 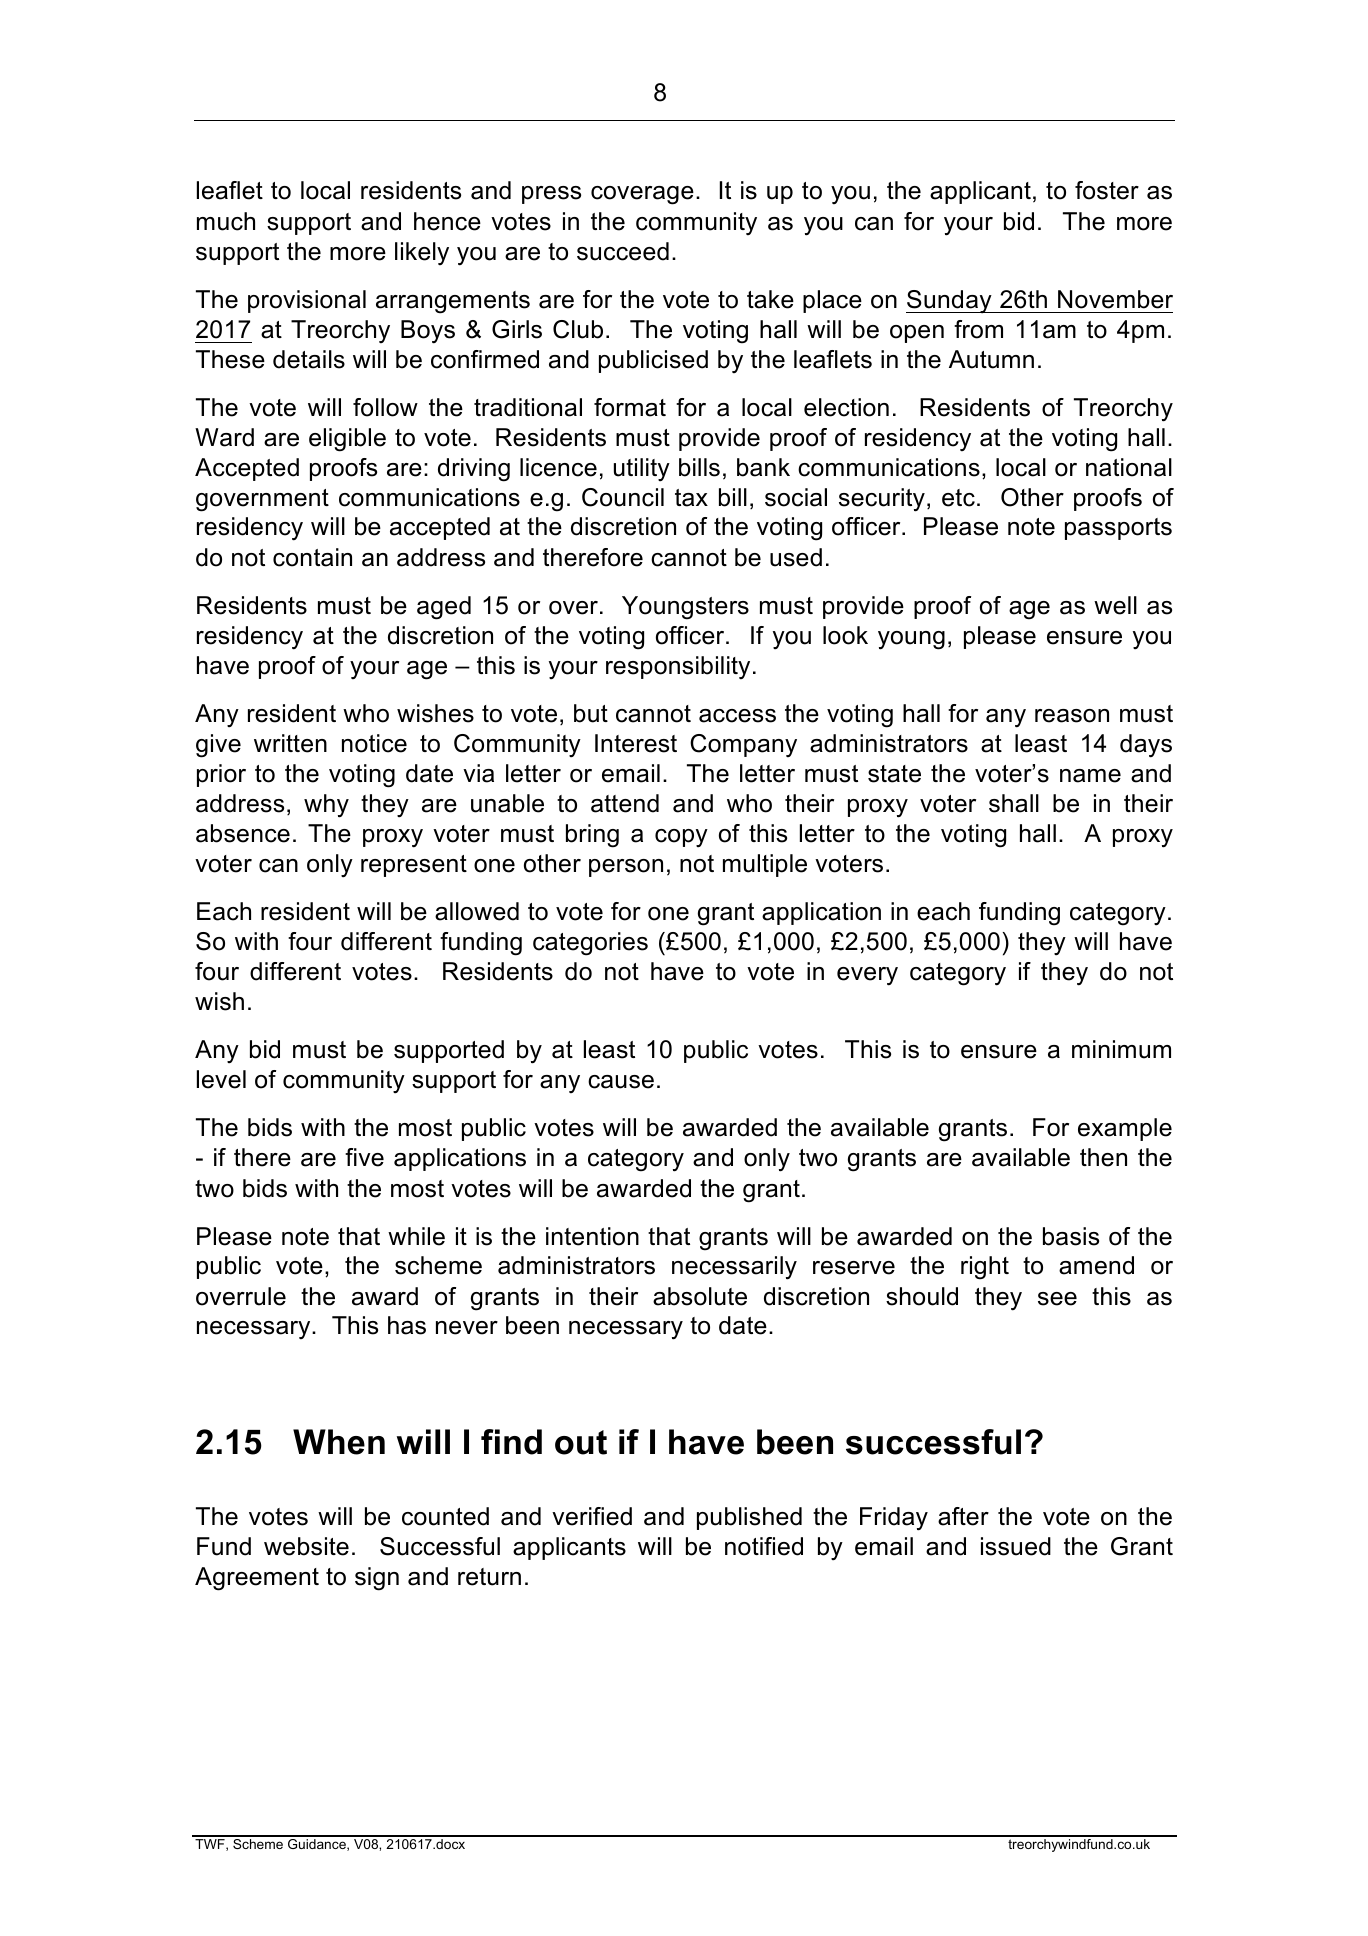 What do you see at coordinates (1107, 190) in the screenshot?
I see `foster` at bounding box center [1107, 190].
